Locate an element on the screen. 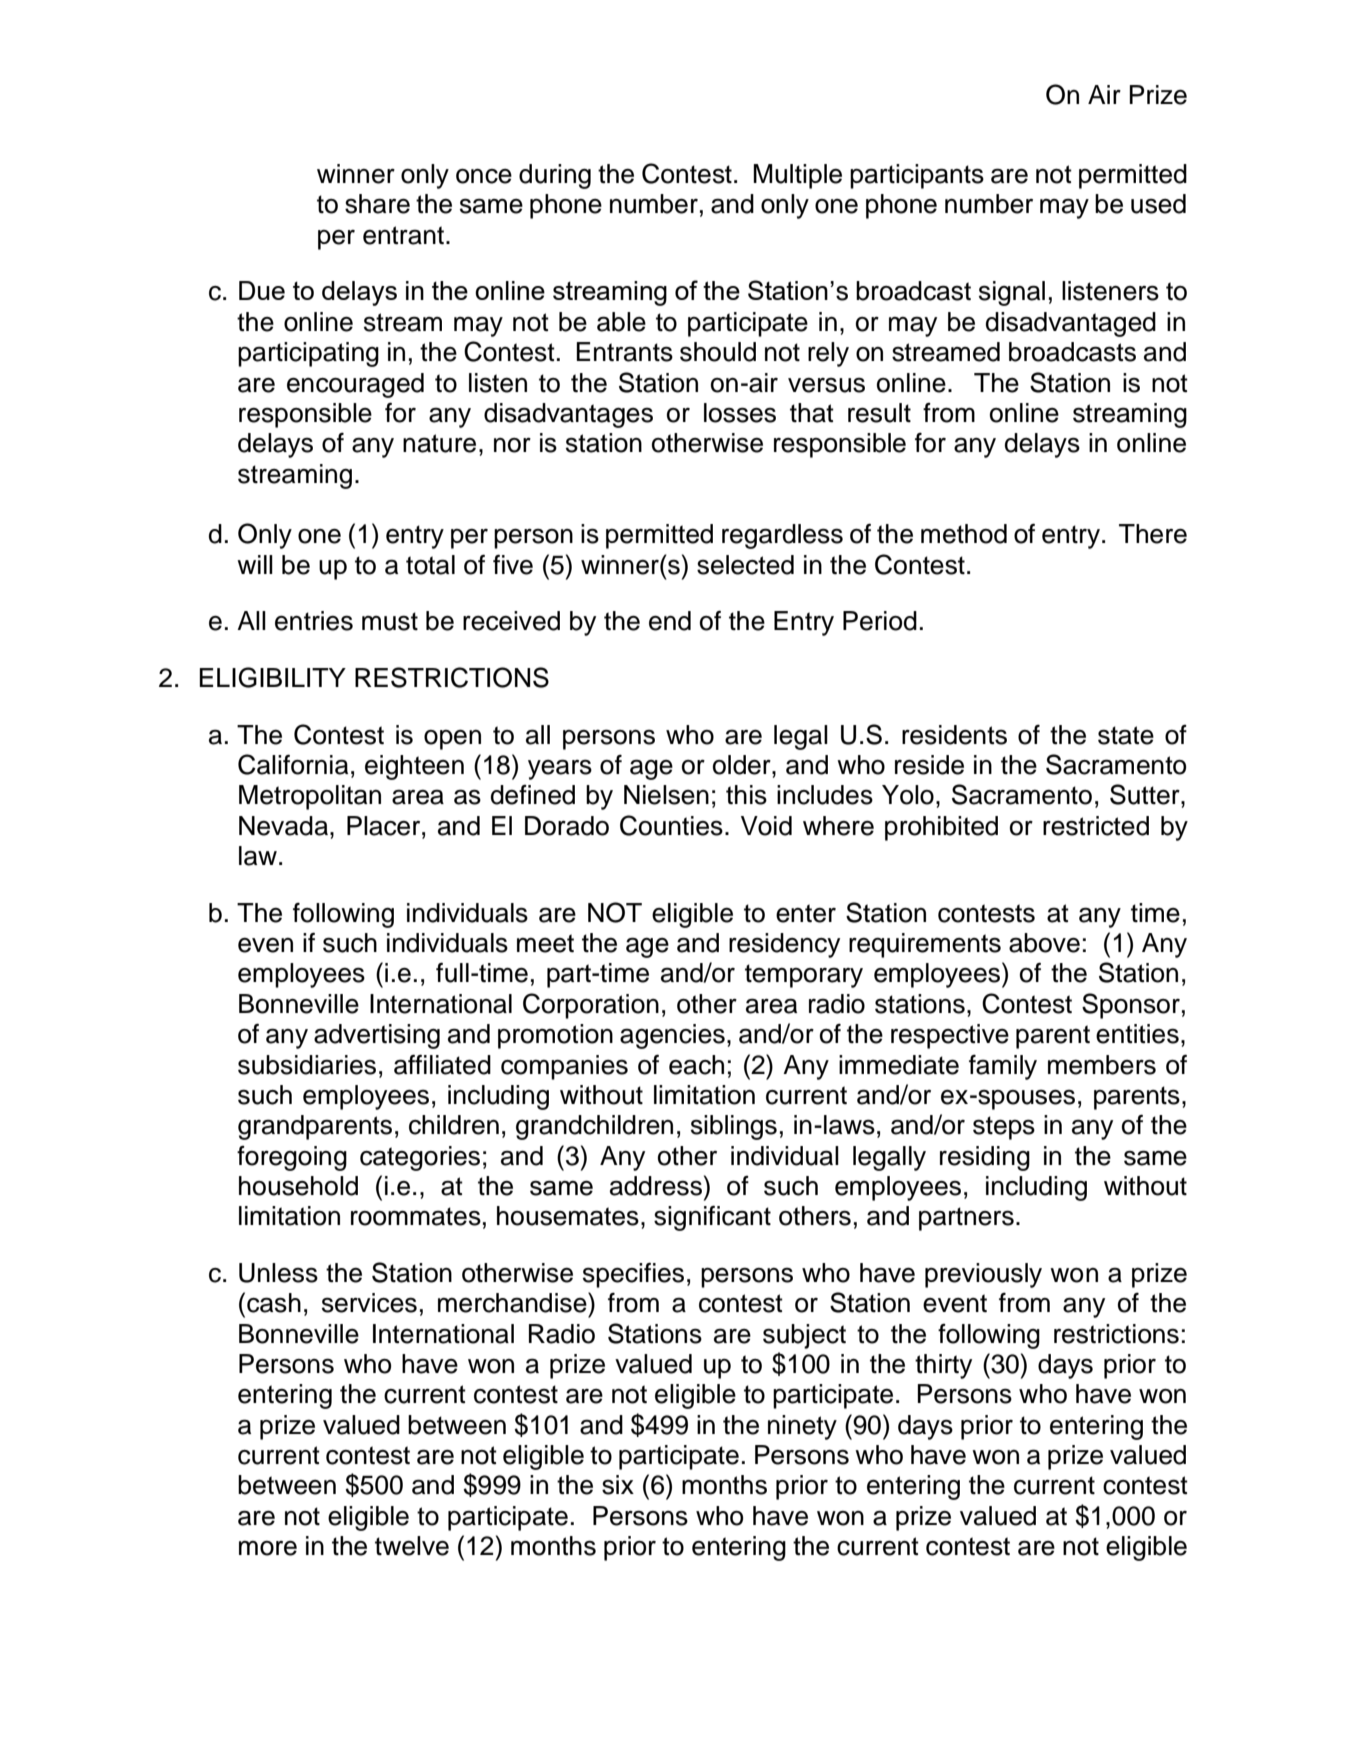 The height and width of the screenshot is (1741, 1346). household is located at coordinates (298, 1186).
